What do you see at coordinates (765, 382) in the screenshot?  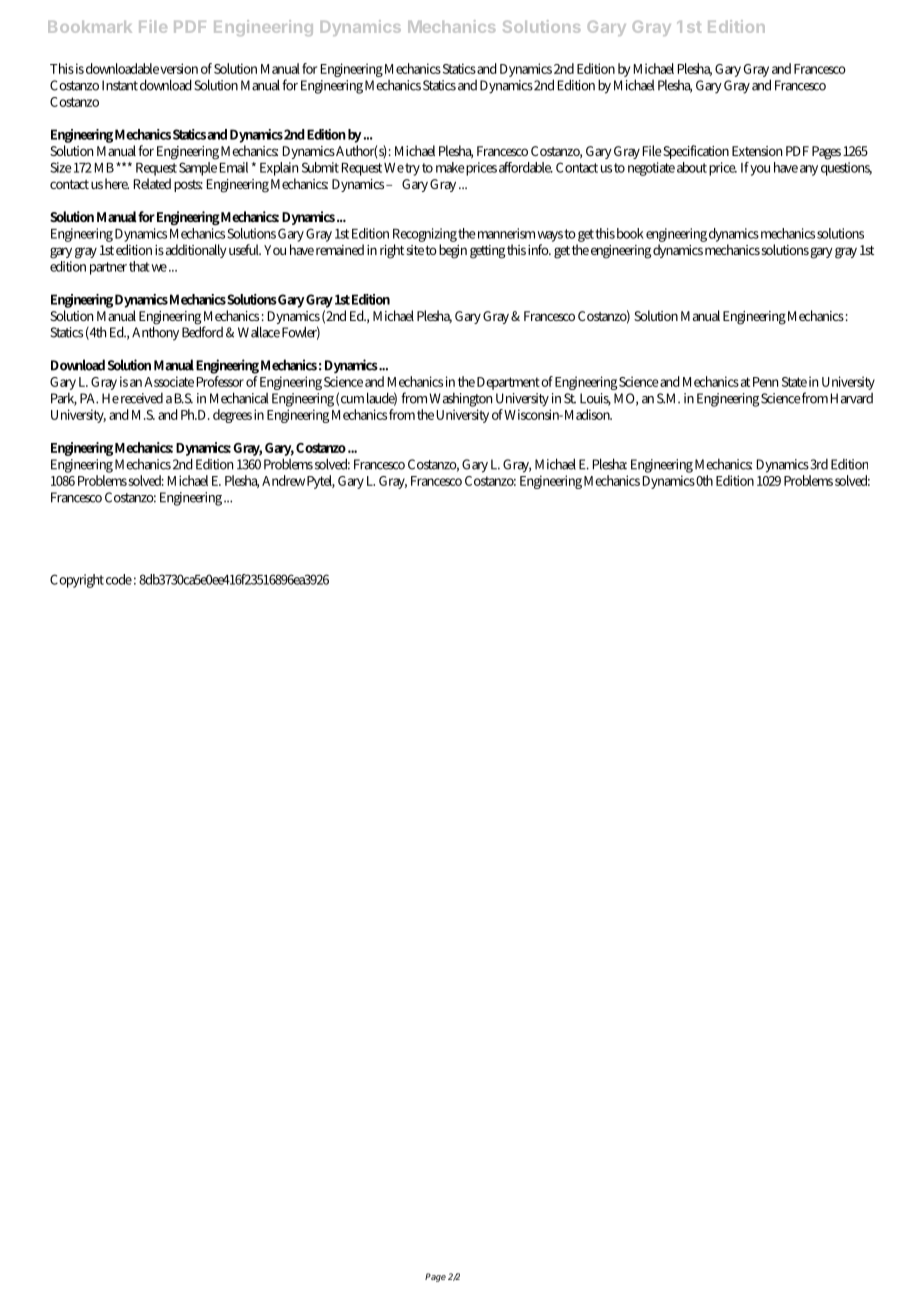 I see `Penn` at bounding box center [765, 382].
